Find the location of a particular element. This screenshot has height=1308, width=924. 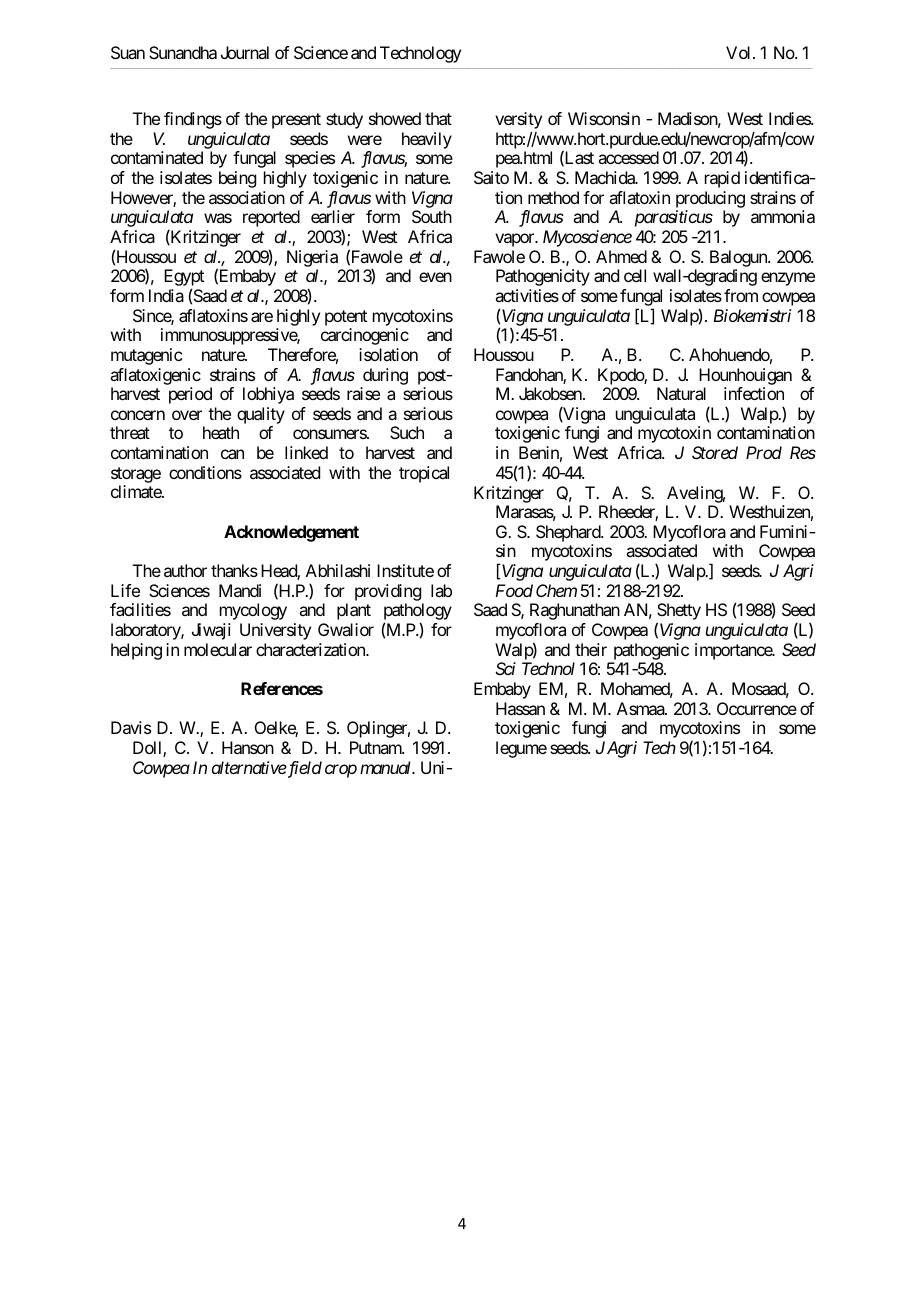

Occurrence is located at coordinates (757, 708).
